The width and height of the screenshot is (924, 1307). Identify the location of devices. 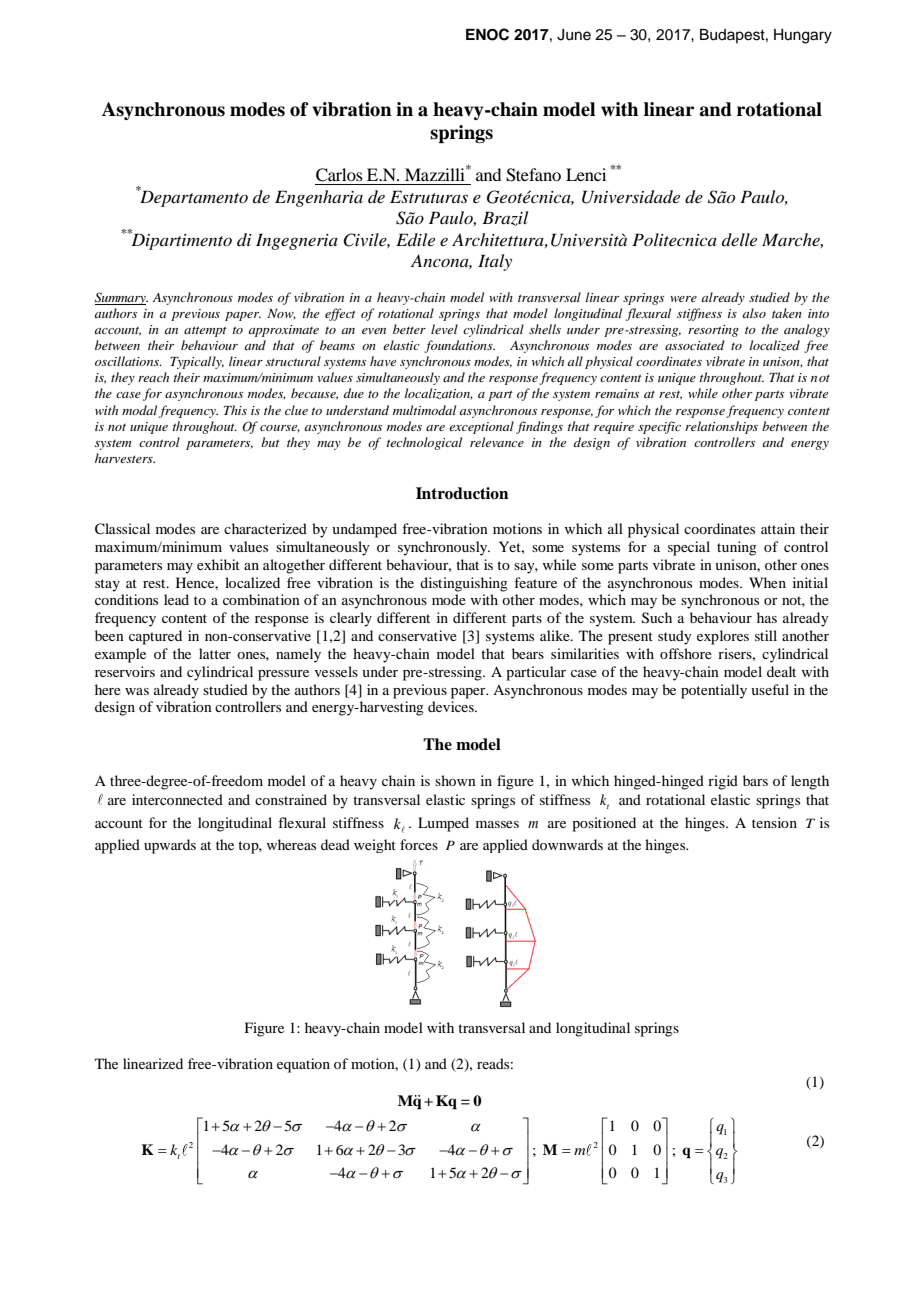
(452, 706).
